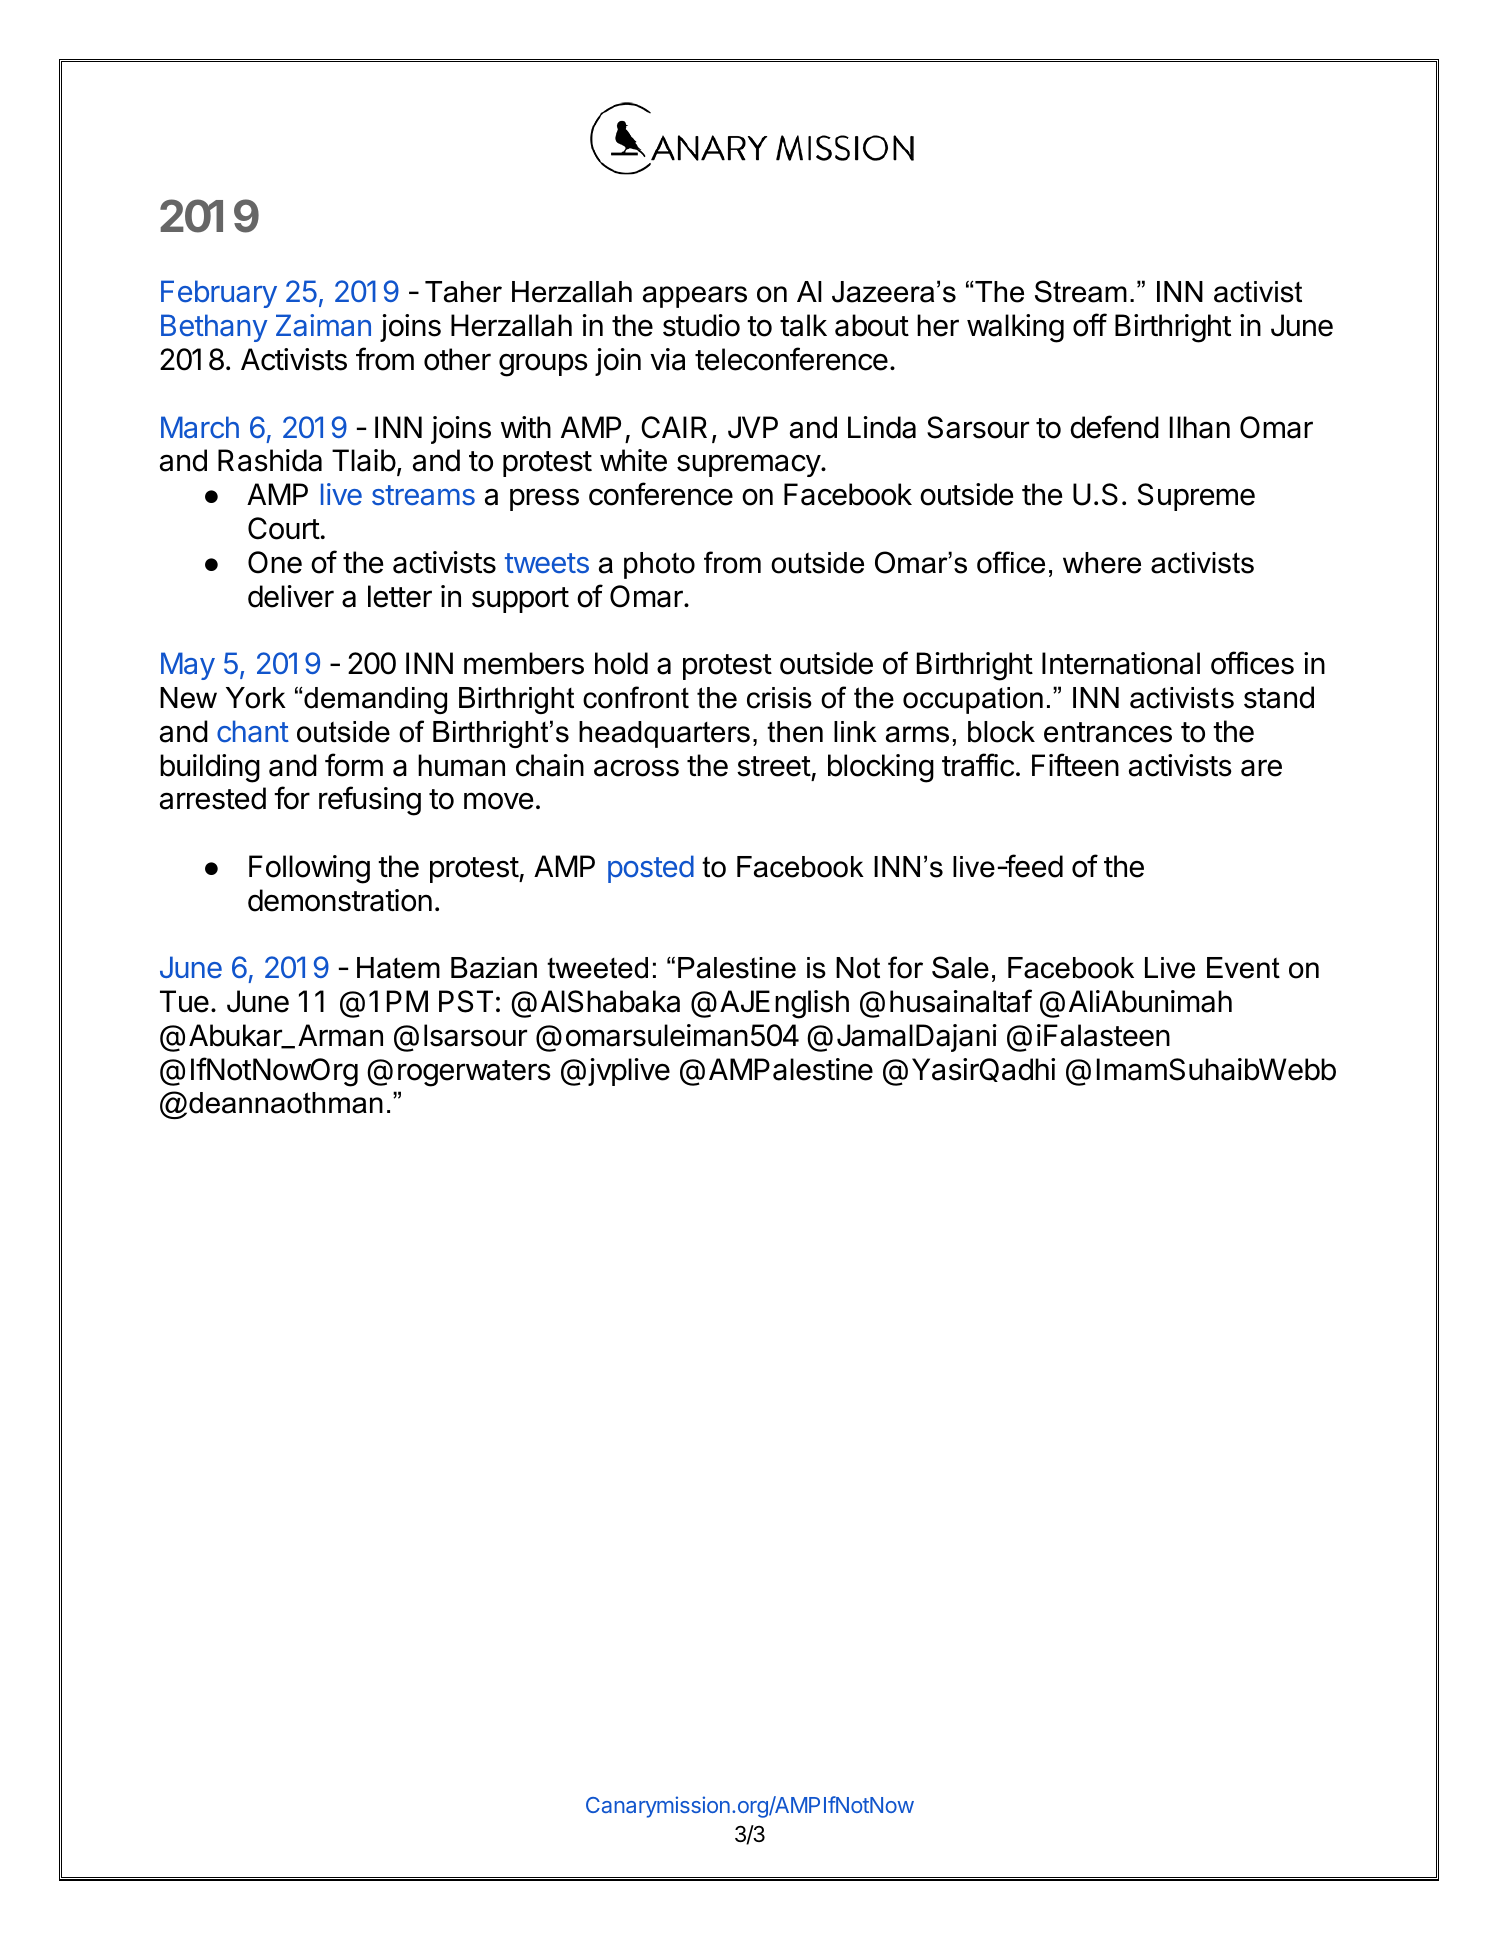 This screenshot has height=1939, width=1498. Describe the element at coordinates (749, 465) in the screenshot. I see `supremacy` at that location.
